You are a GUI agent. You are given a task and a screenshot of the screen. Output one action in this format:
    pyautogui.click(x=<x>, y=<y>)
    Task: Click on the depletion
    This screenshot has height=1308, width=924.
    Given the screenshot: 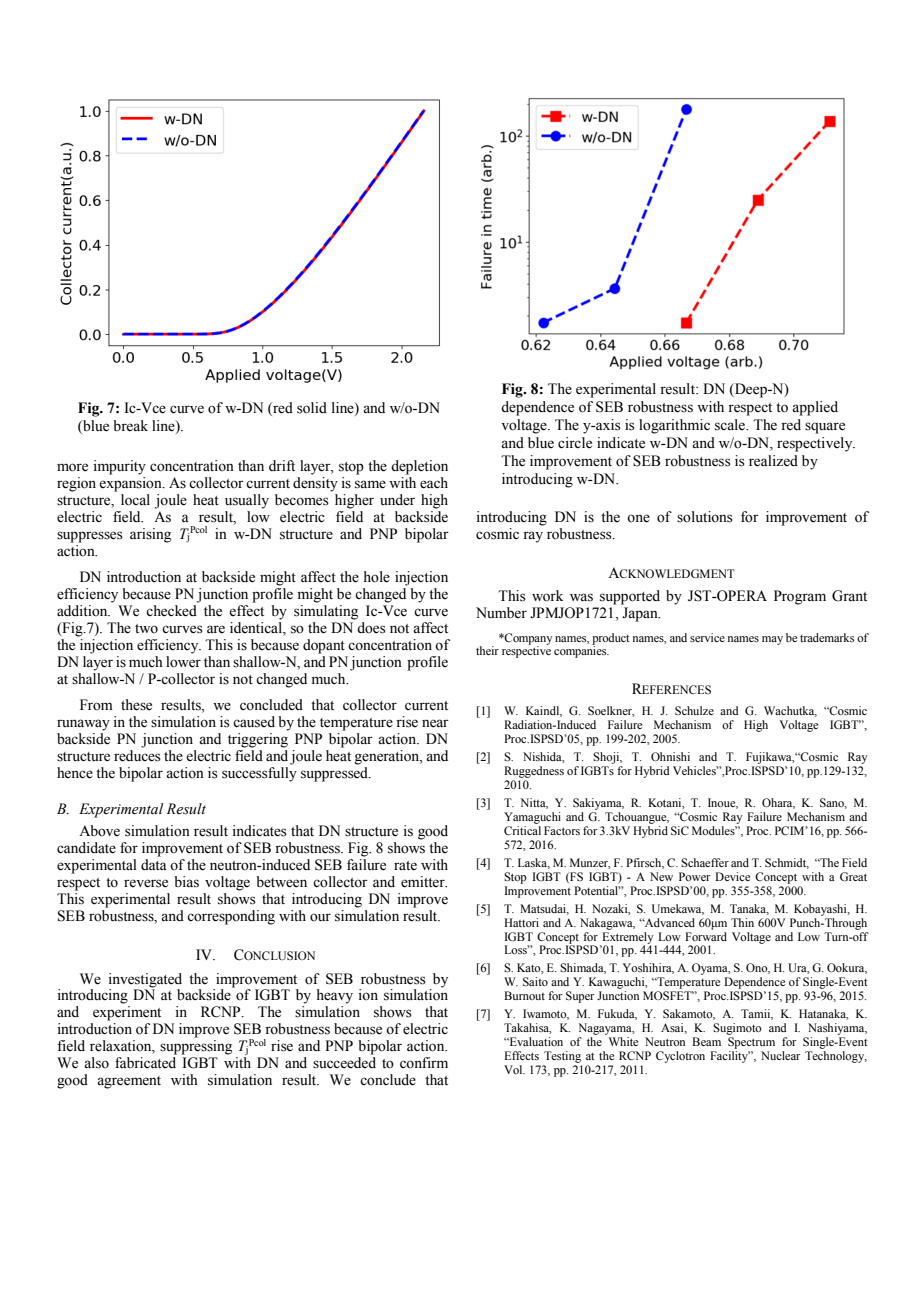 What is the action you would take?
    pyautogui.click(x=419, y=467)
